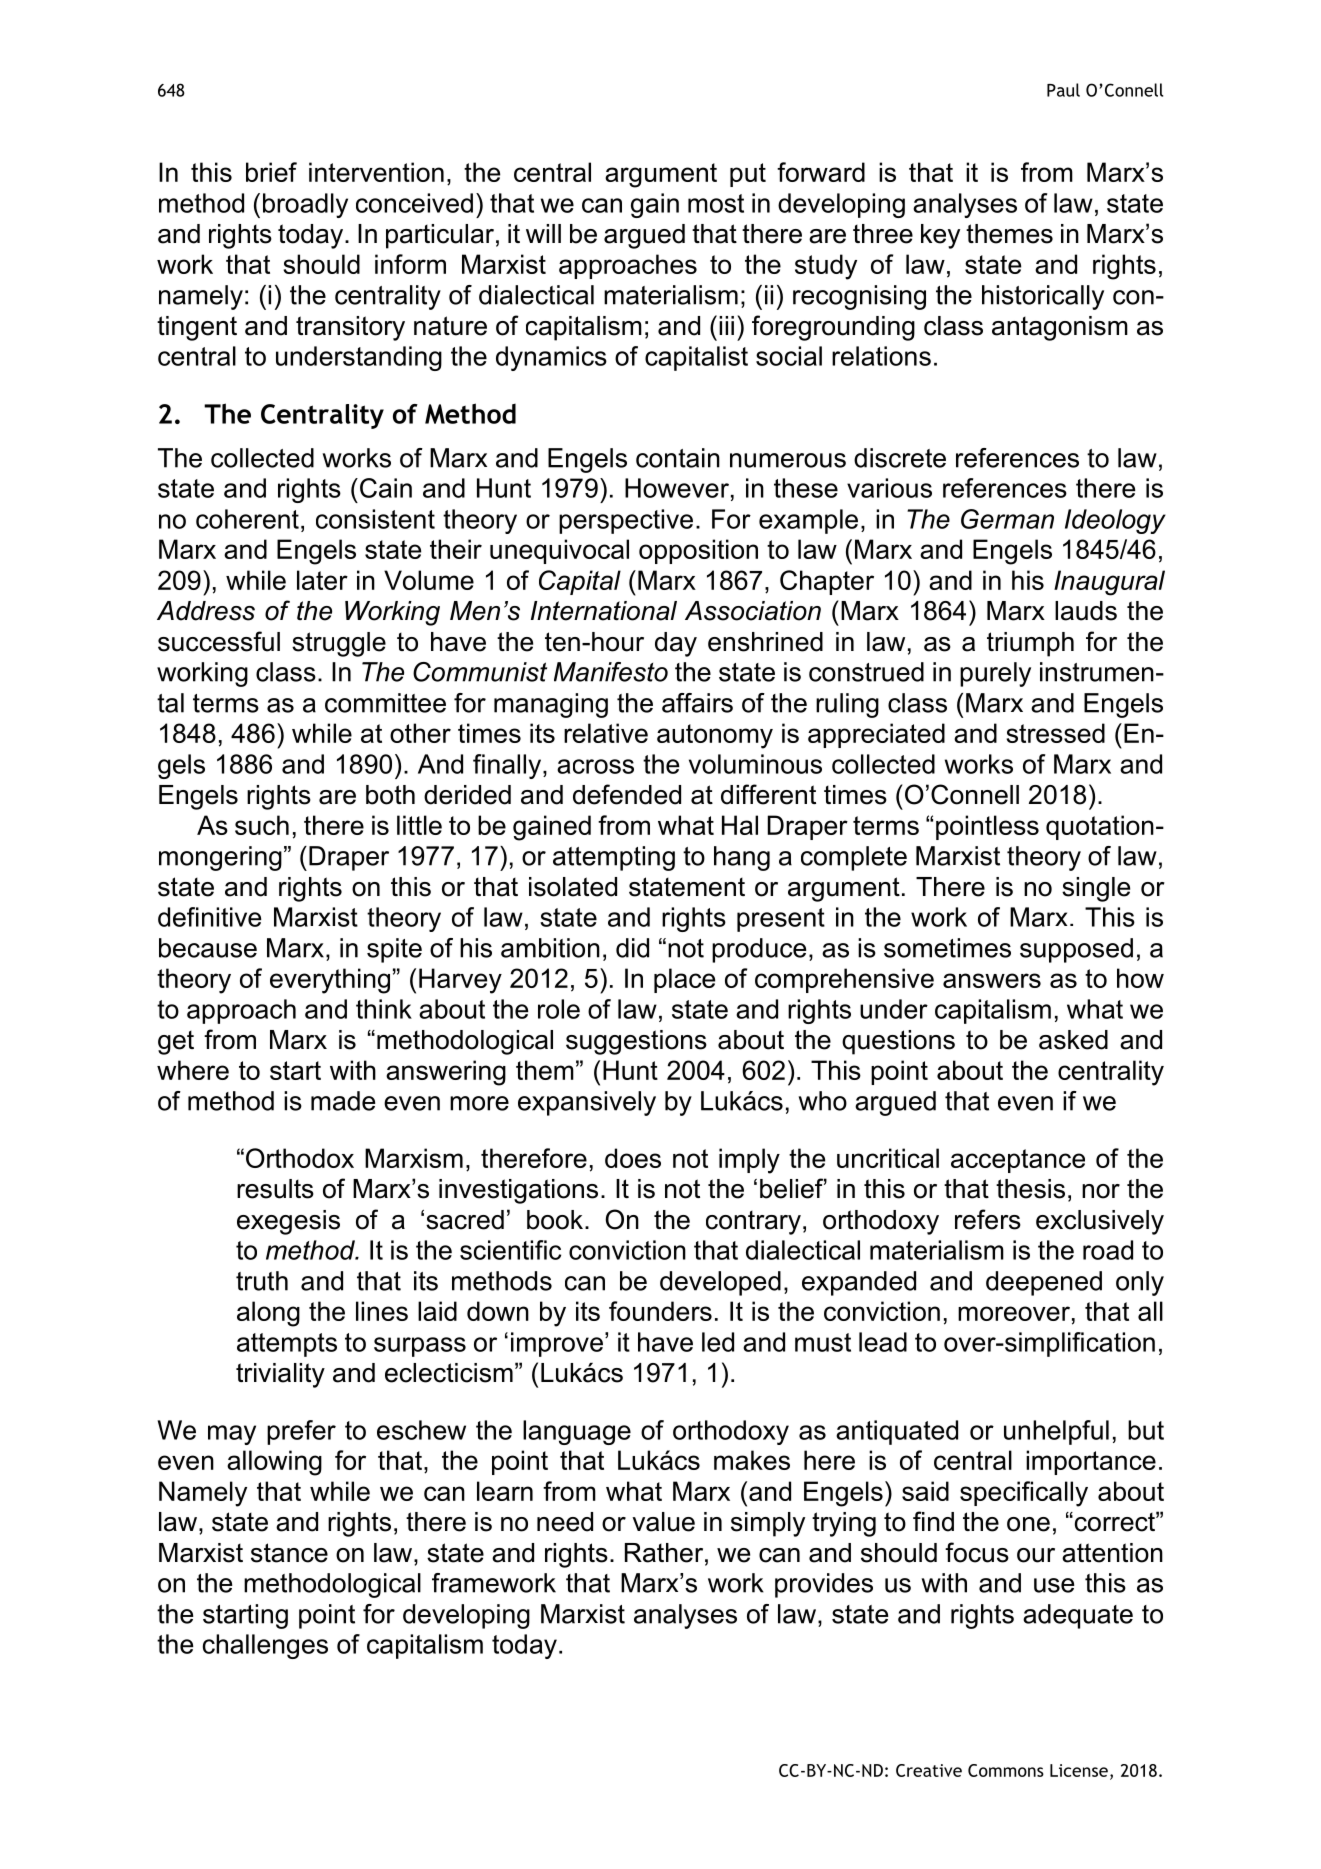 Image resolution: width=1321 pixels, height=1869 pixels. Describe the element at coordinates (287, 1345) in the screenshot. I see `attempts` at that location.
